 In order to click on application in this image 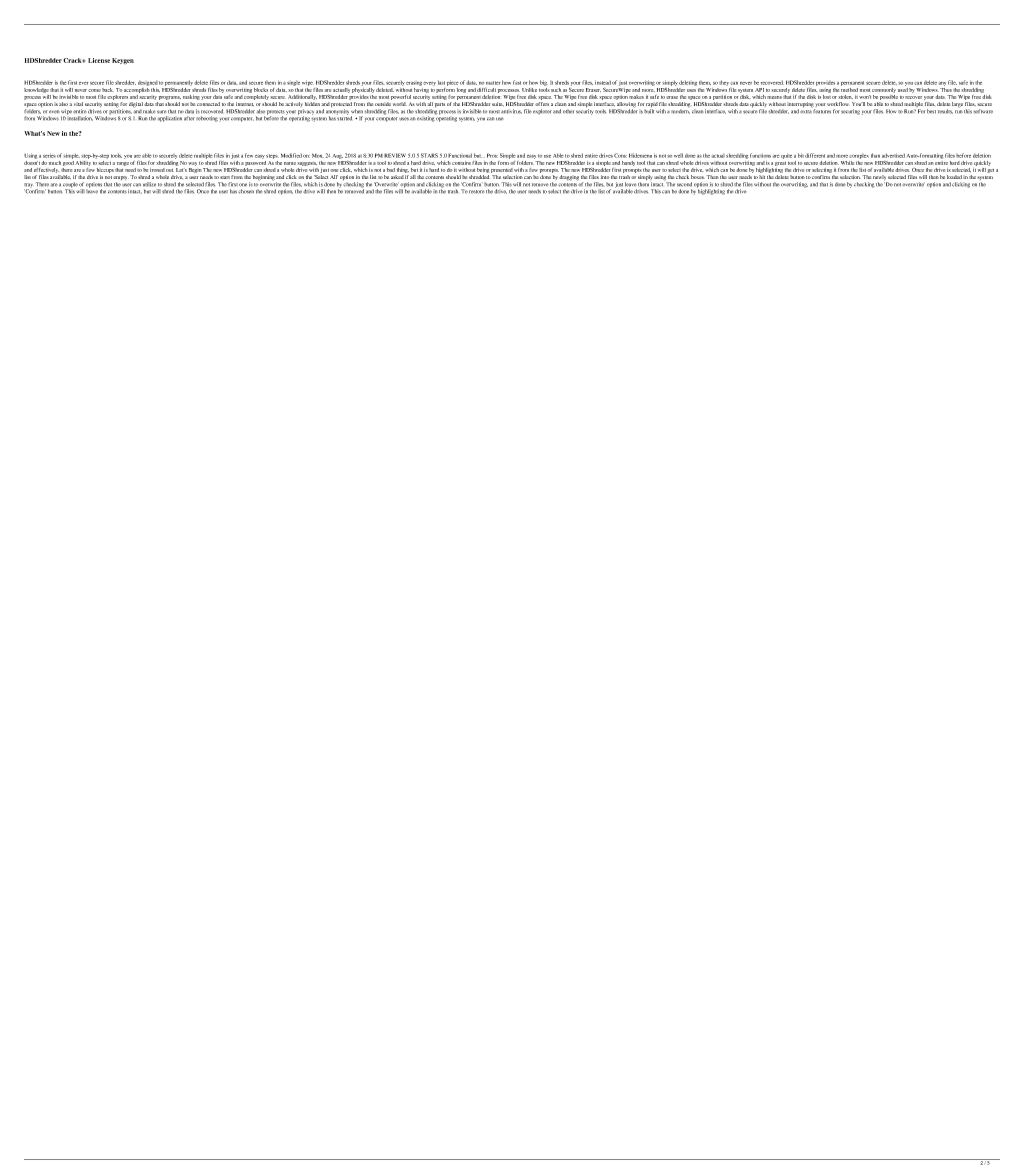, I will do `click(170, 119)`.
